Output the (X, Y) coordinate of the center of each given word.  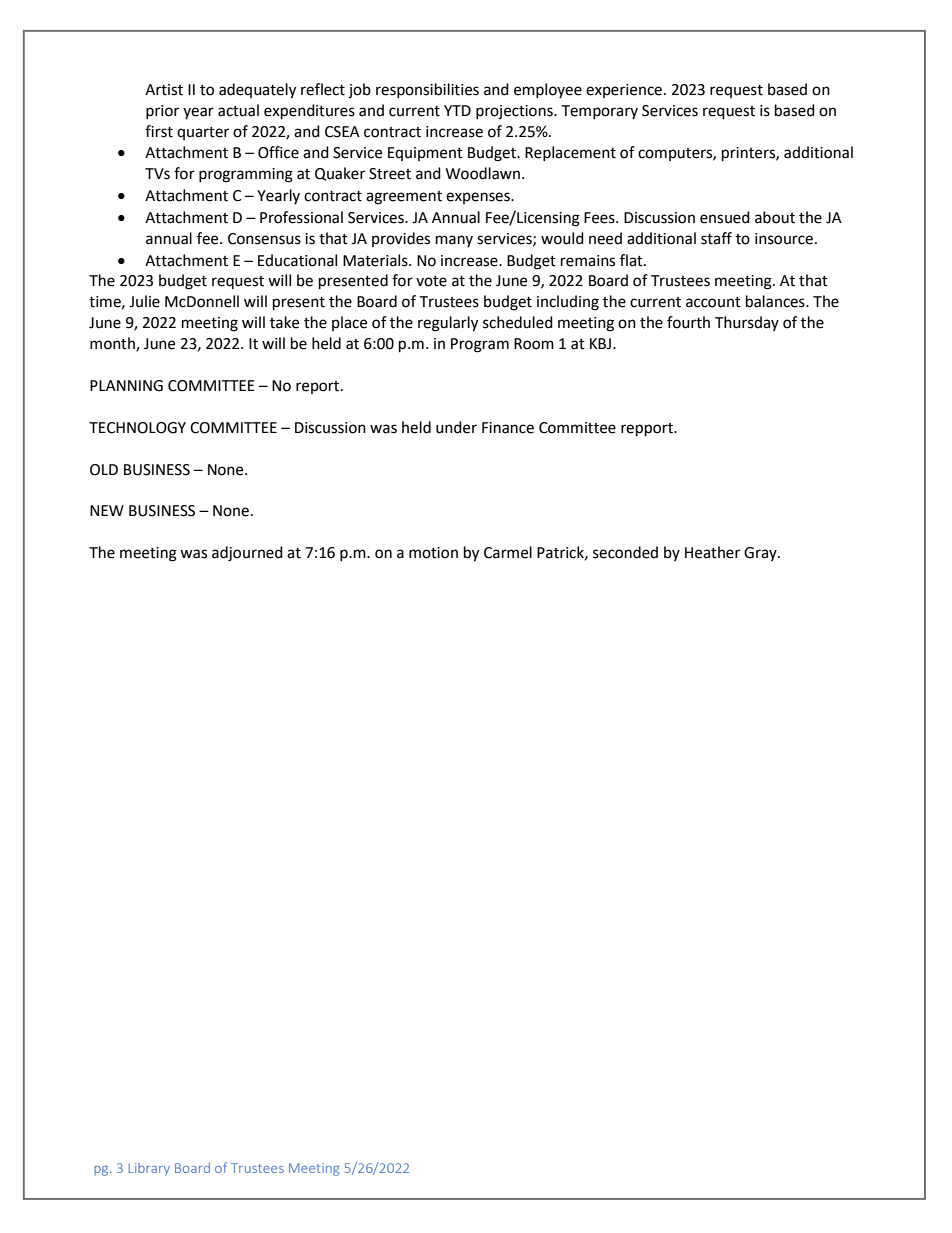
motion (433, 553)
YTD (457, 110)
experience (624, 91)
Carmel (508, 552)
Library (149, 1169)
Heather (712, 552)
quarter (203, 133)
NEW (107, 510)
